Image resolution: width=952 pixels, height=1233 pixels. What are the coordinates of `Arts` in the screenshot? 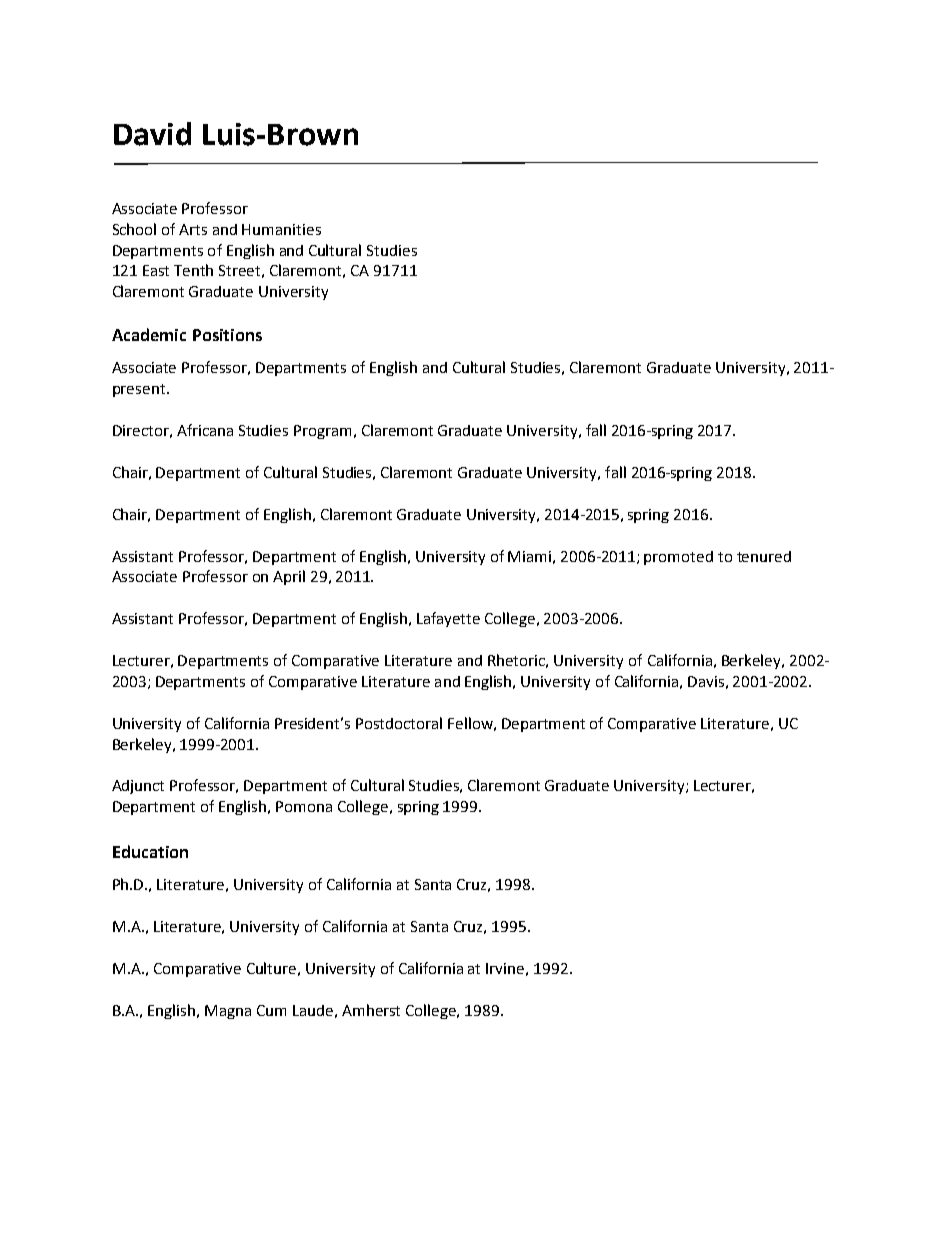 It's located at (193, 229).
